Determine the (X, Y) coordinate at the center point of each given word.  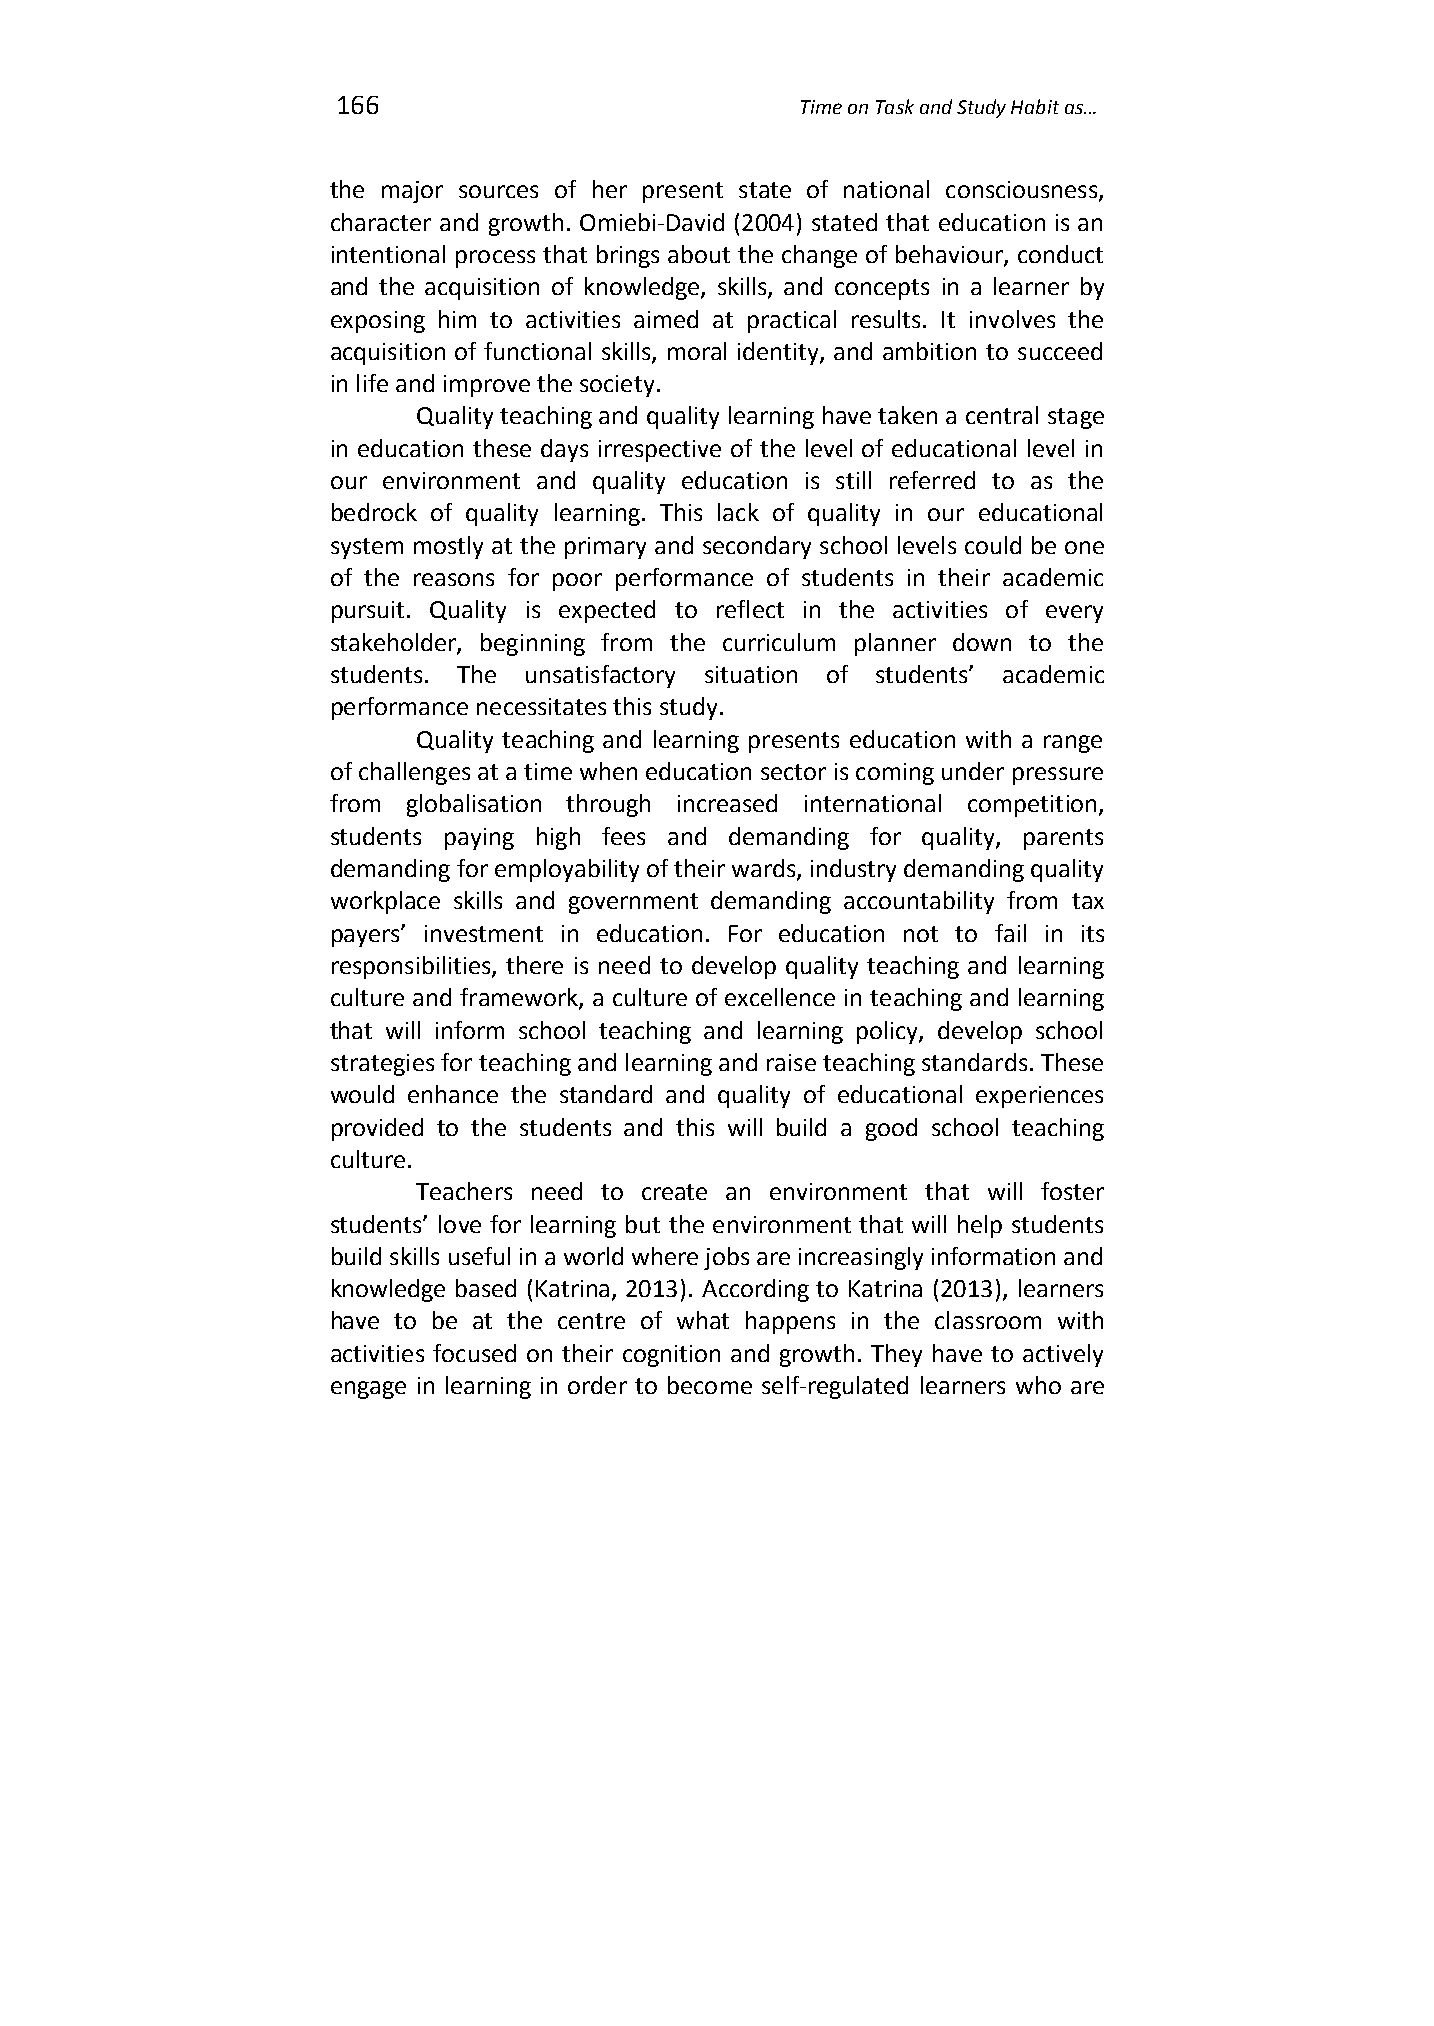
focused (474, 1353)
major (412, 192)
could (993, 545)
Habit (1035, 106)
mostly (448, 547)
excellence (780, 997)
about (699, 254)
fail (1010, 933)
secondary (757, 547)
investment (484, 933)
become (710, 1385)
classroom (988, 1320)
